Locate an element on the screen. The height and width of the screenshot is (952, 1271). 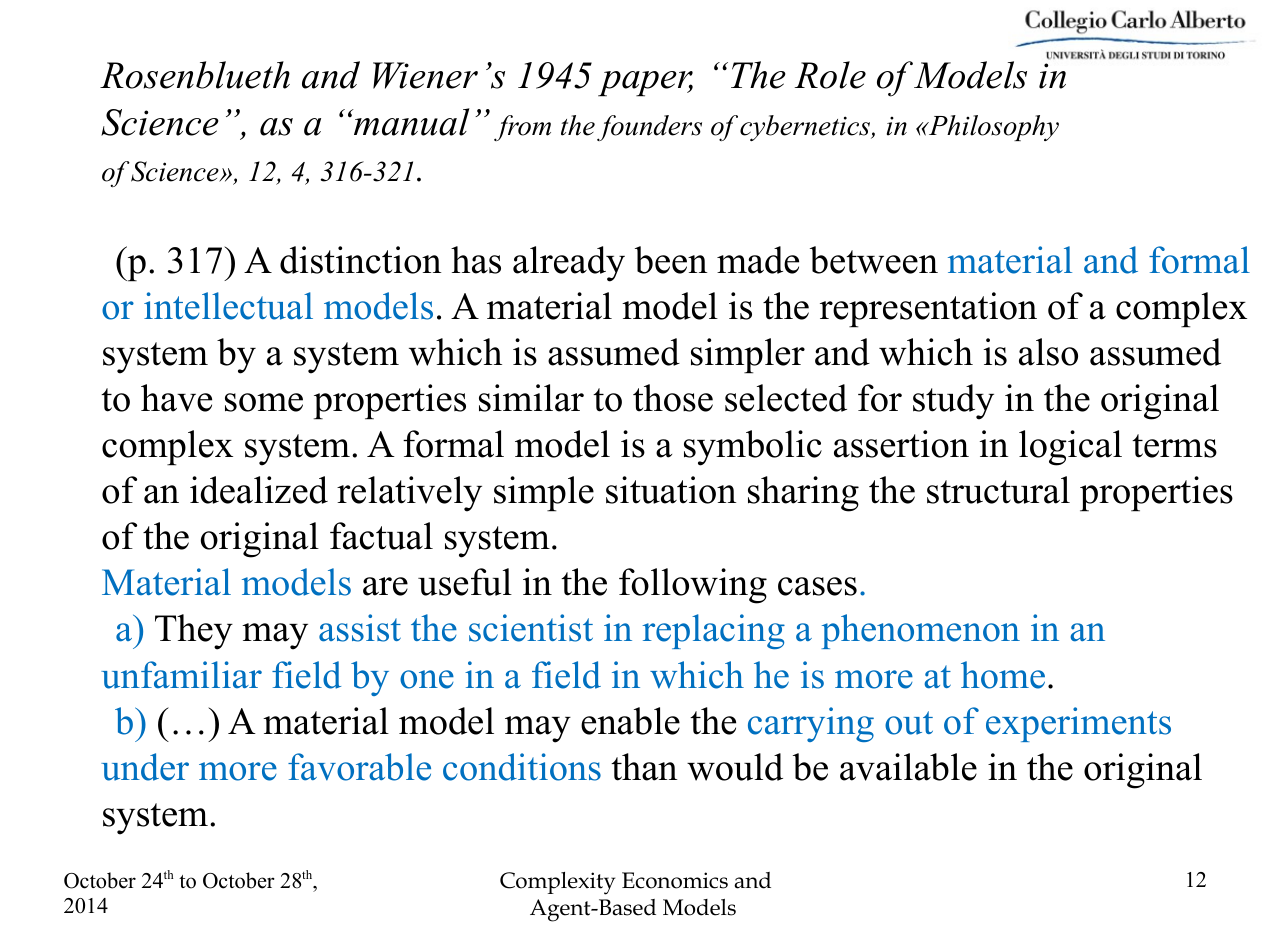
some is located at coordinates (264, 402).
